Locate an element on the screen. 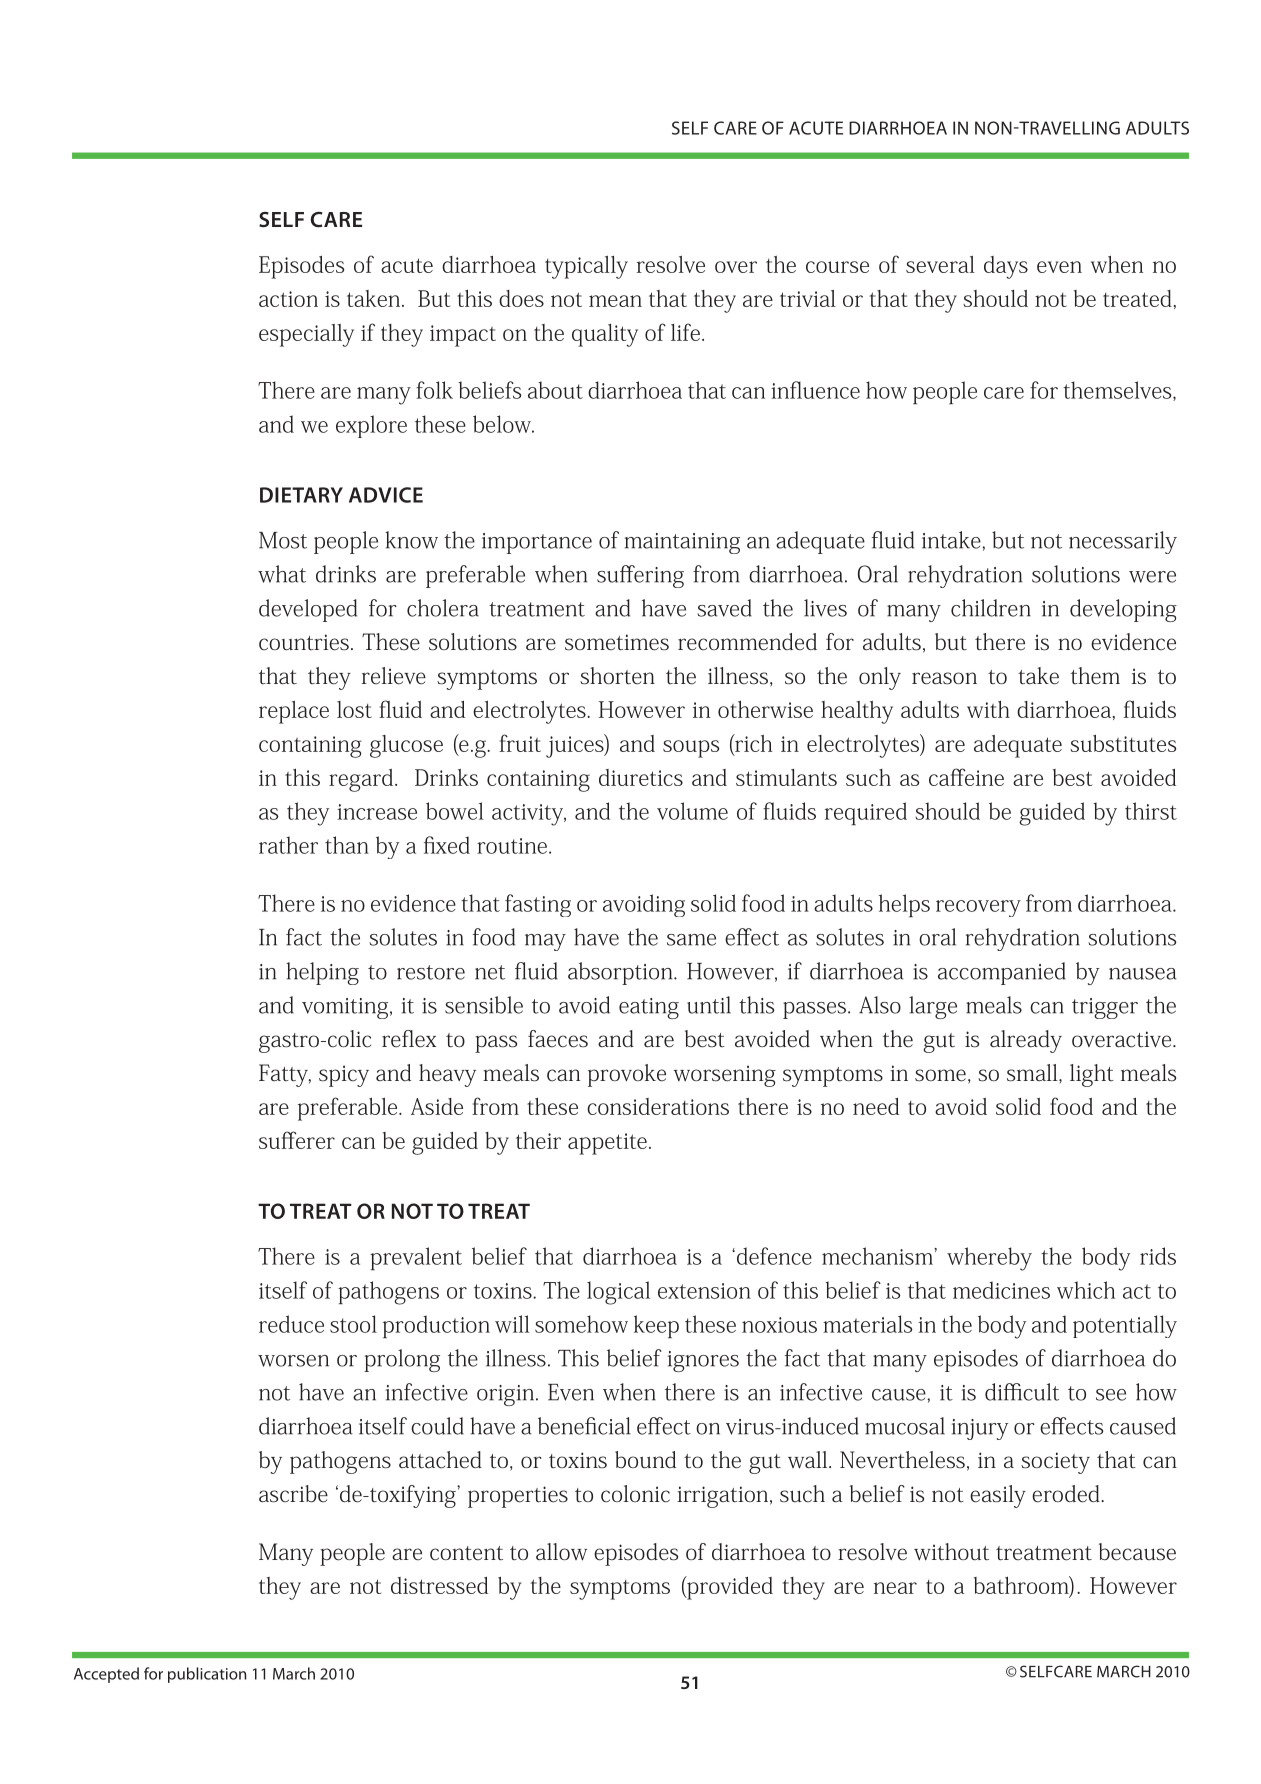  publication is located at coordinates (207, 1675).
